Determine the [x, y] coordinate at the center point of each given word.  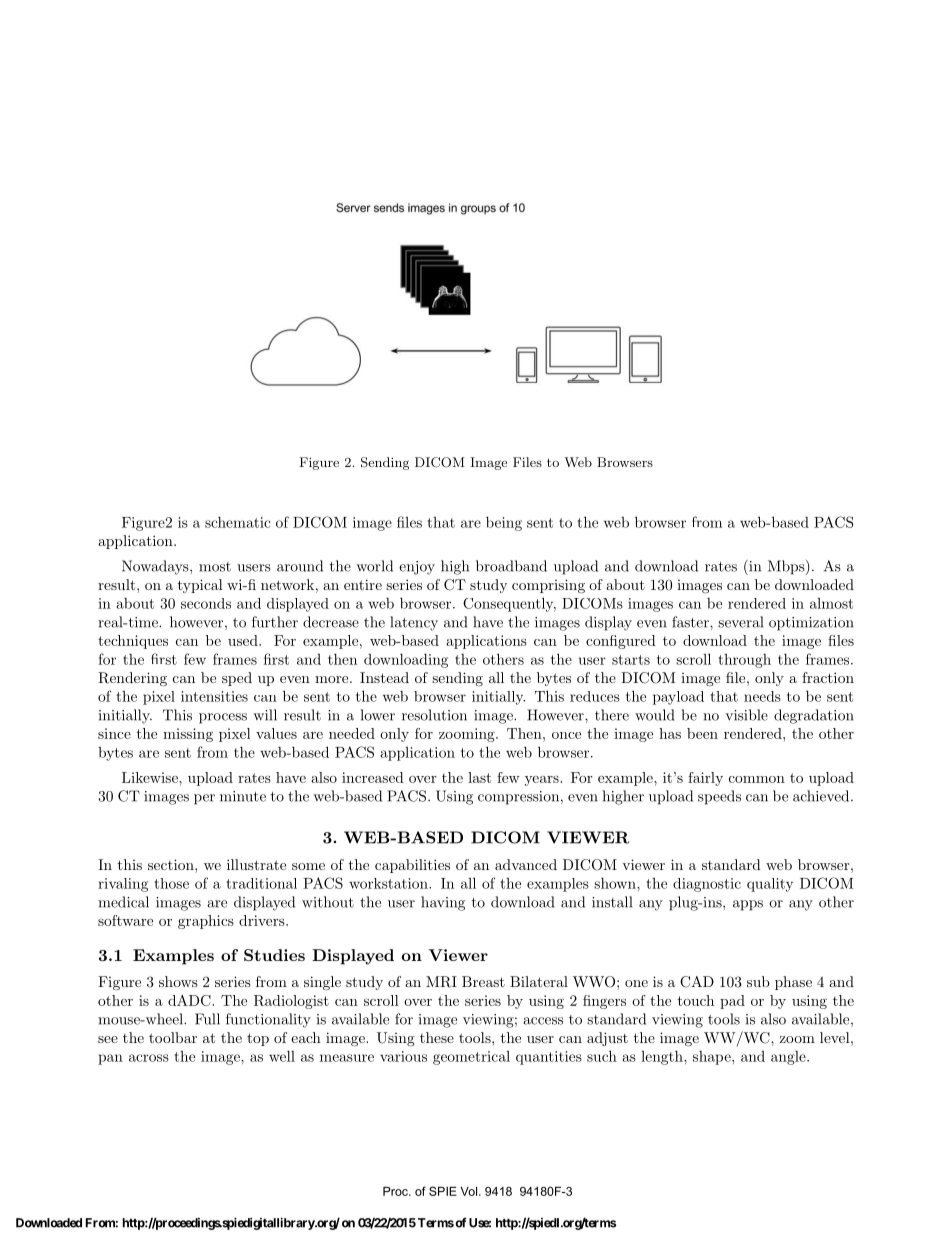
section [172, 864]
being [504, 523]
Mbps [786, 567]
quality [770, 885]
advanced [526, 864]
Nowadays [156, 567]
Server [353, 207]
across [149, 1058]
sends [389, 207]
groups [478, 210]
